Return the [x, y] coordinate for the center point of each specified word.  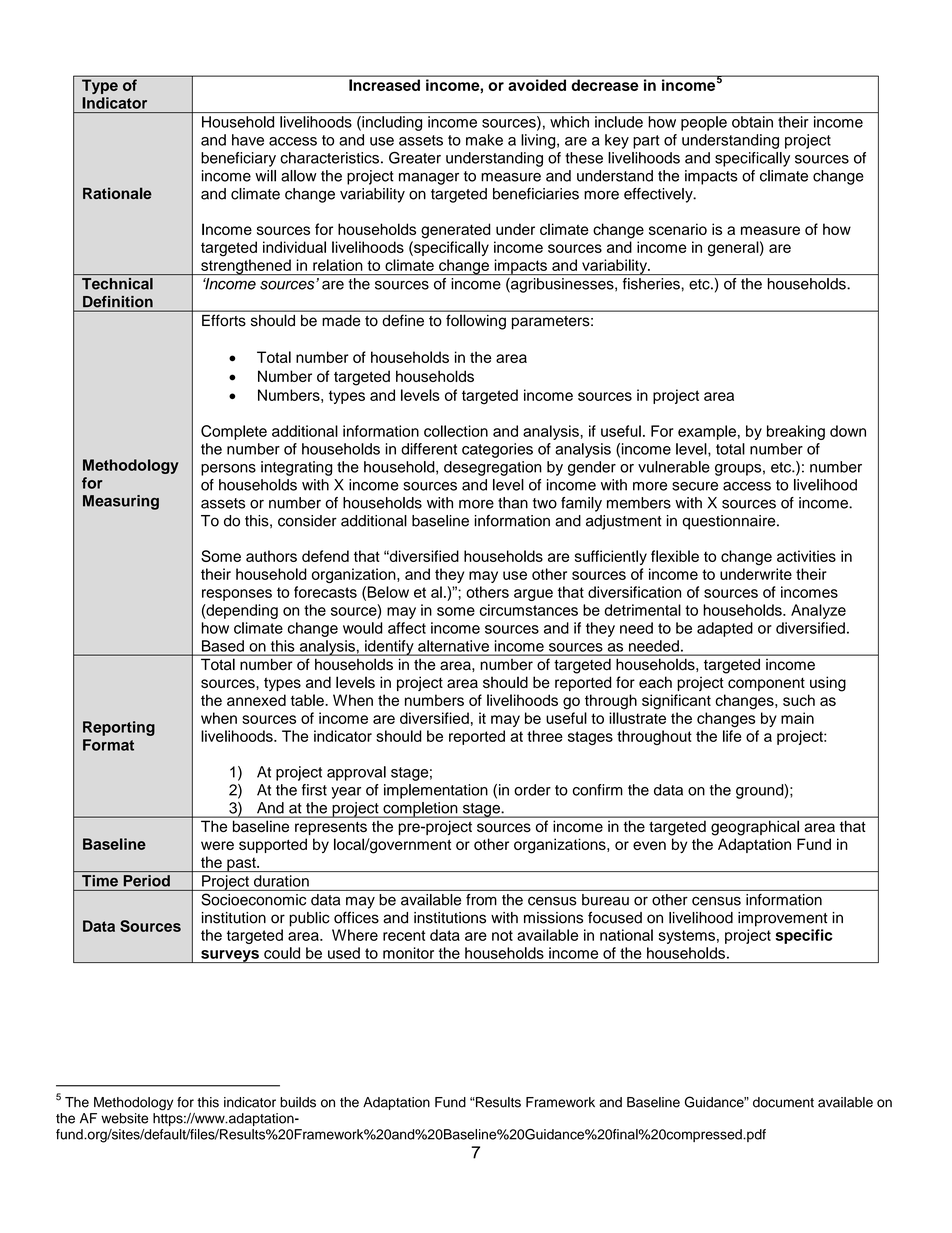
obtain [752, 122]
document [783, 1102]
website [124, 1118]
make [484, 140]
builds [298, 1102]
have [248, 140]
